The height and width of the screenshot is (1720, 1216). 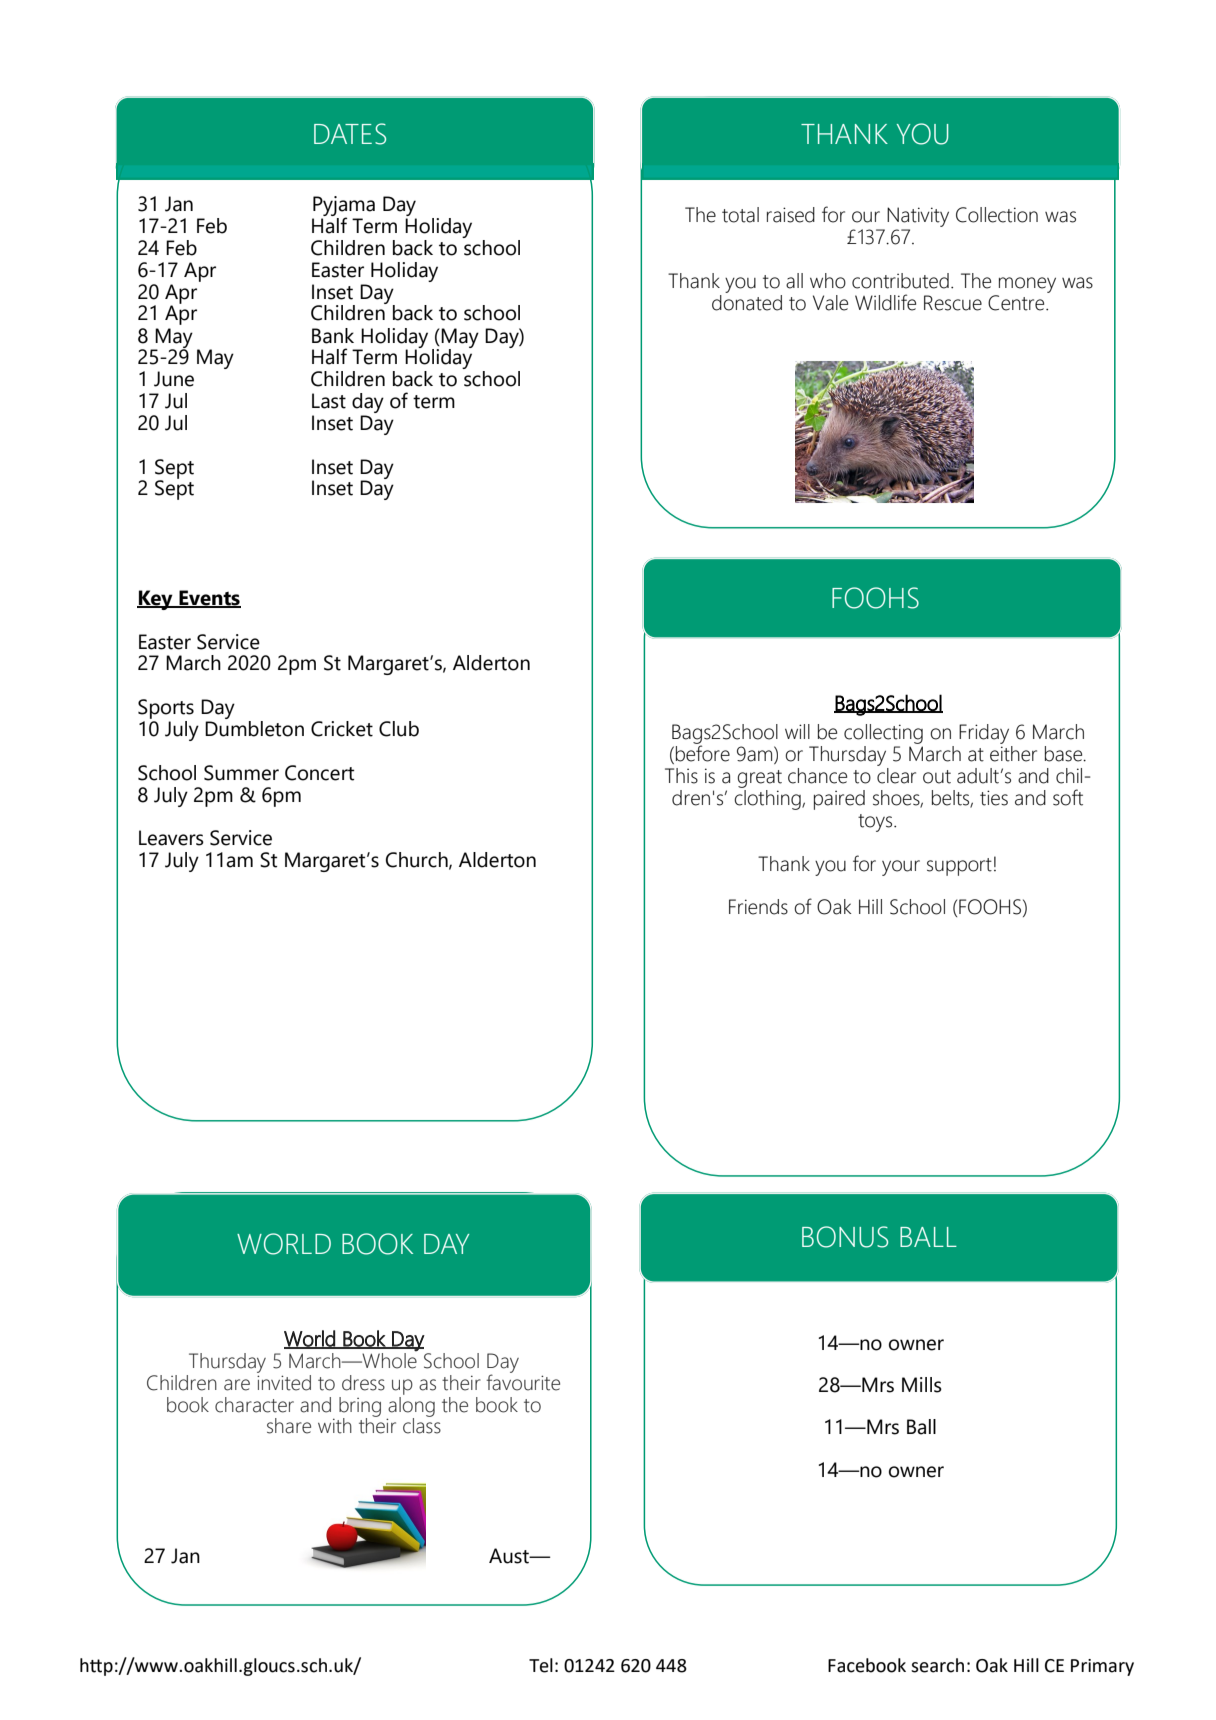 I want to click on BONUS, so click(x=845, y=1237).
